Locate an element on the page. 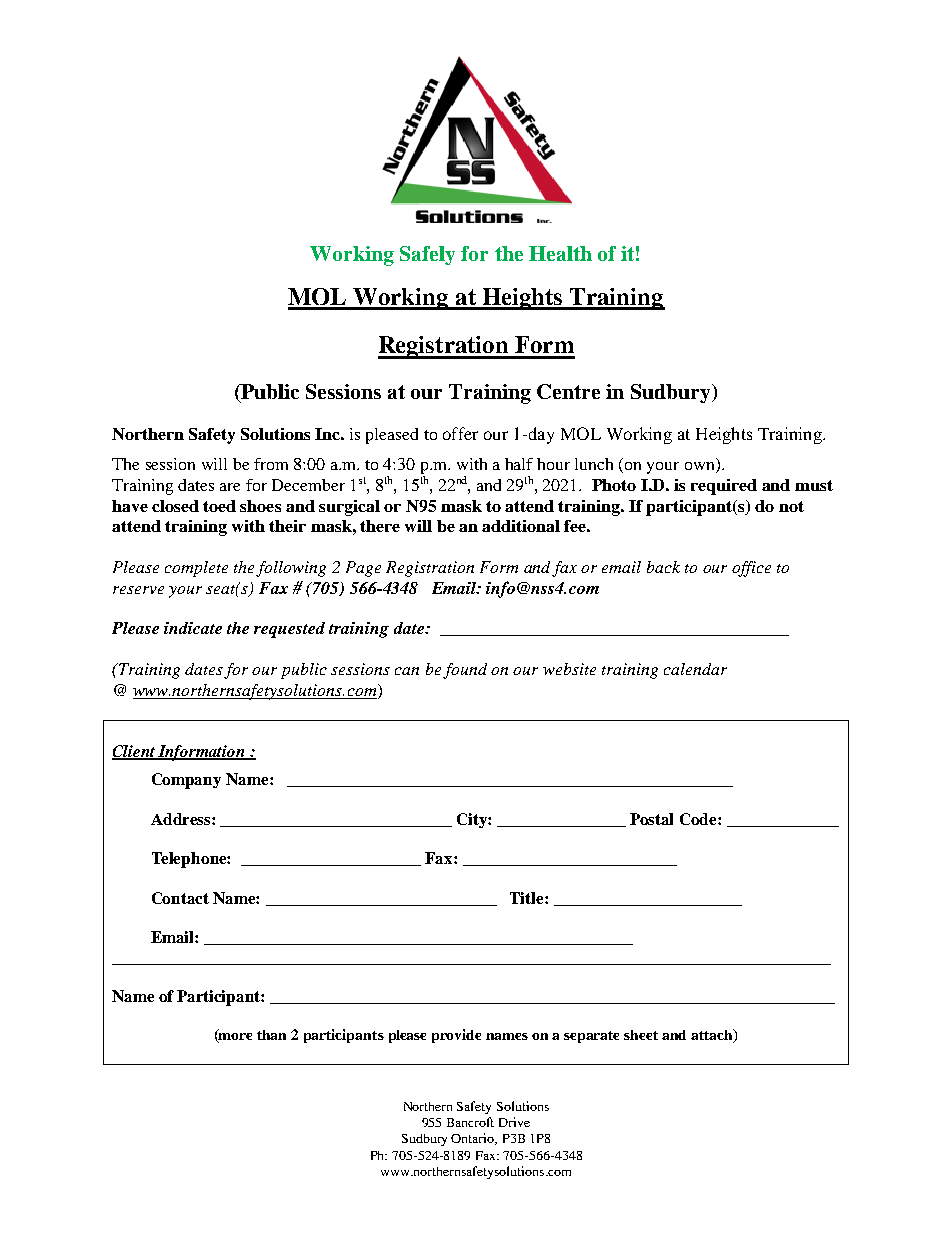 This page has height=1233, width=952. own is located at coordinates (701, 467).
